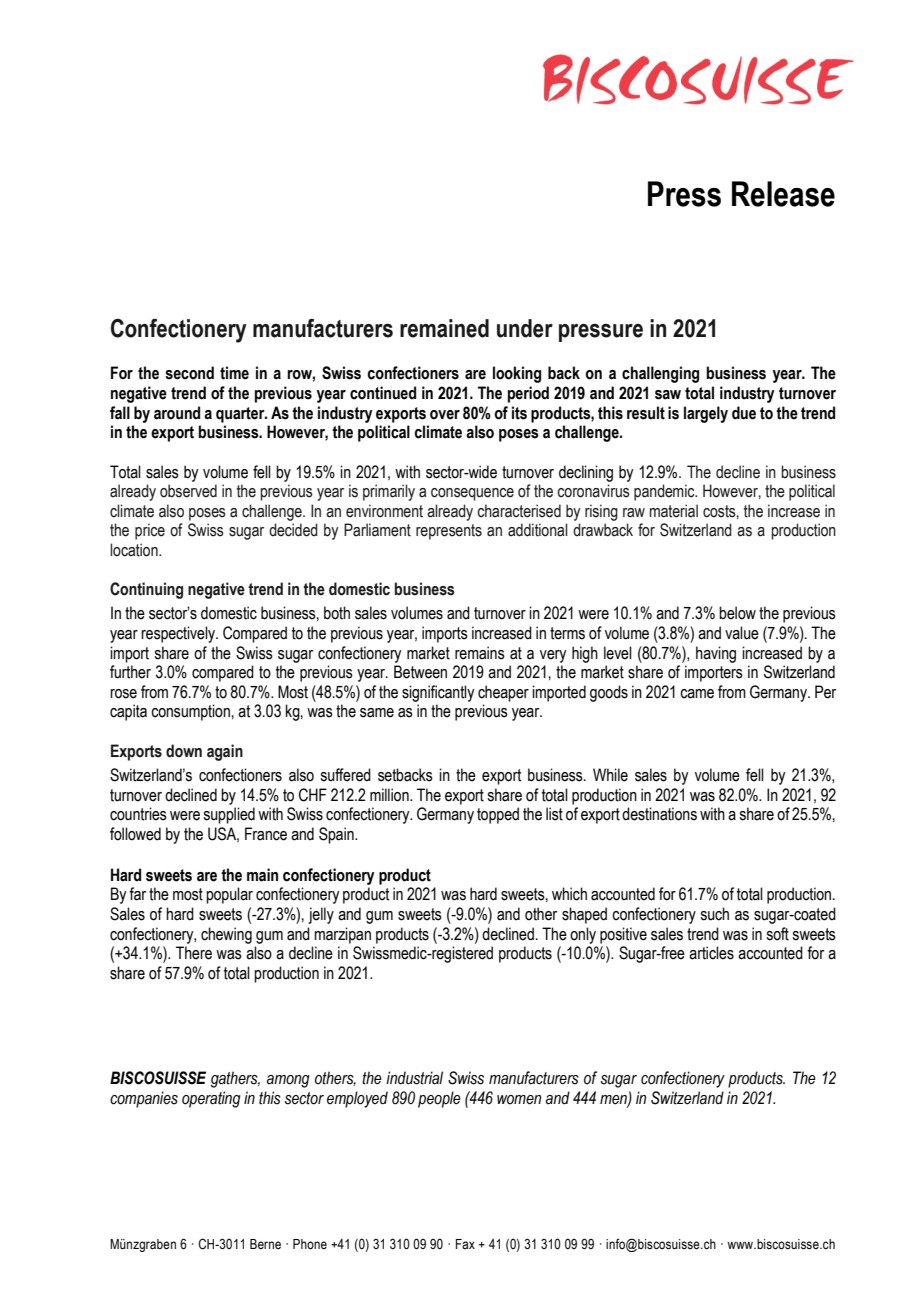  Describe the element at coordinates (525, 328) in the image. I see `under` at that location.
